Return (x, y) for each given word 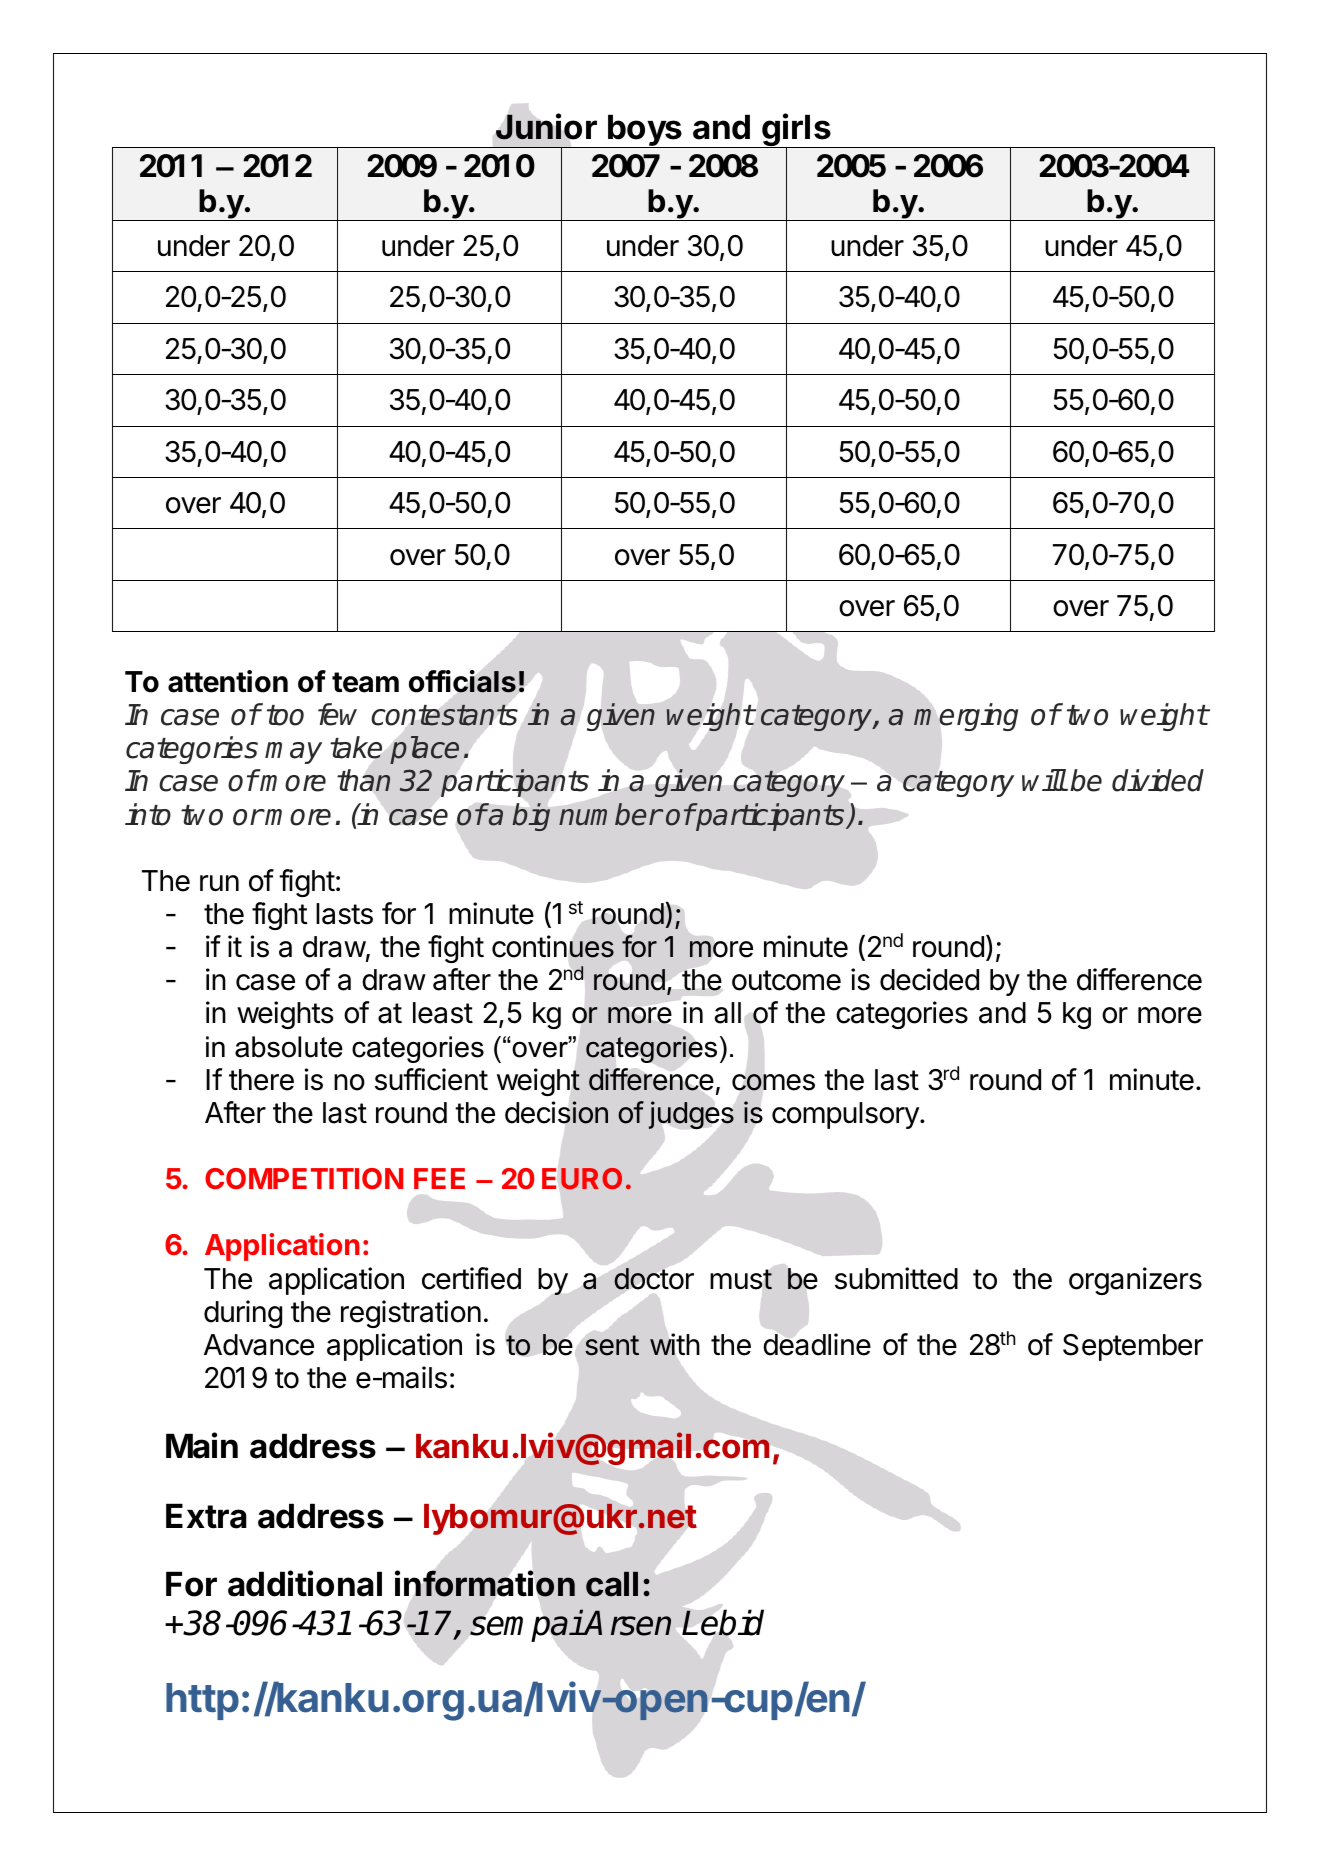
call (612, 1584)
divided (1158, 780)
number (610, 814)
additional (305, 1583)
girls (796, 131)
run (219, 883)
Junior (546, 126)
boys (645, 131)
